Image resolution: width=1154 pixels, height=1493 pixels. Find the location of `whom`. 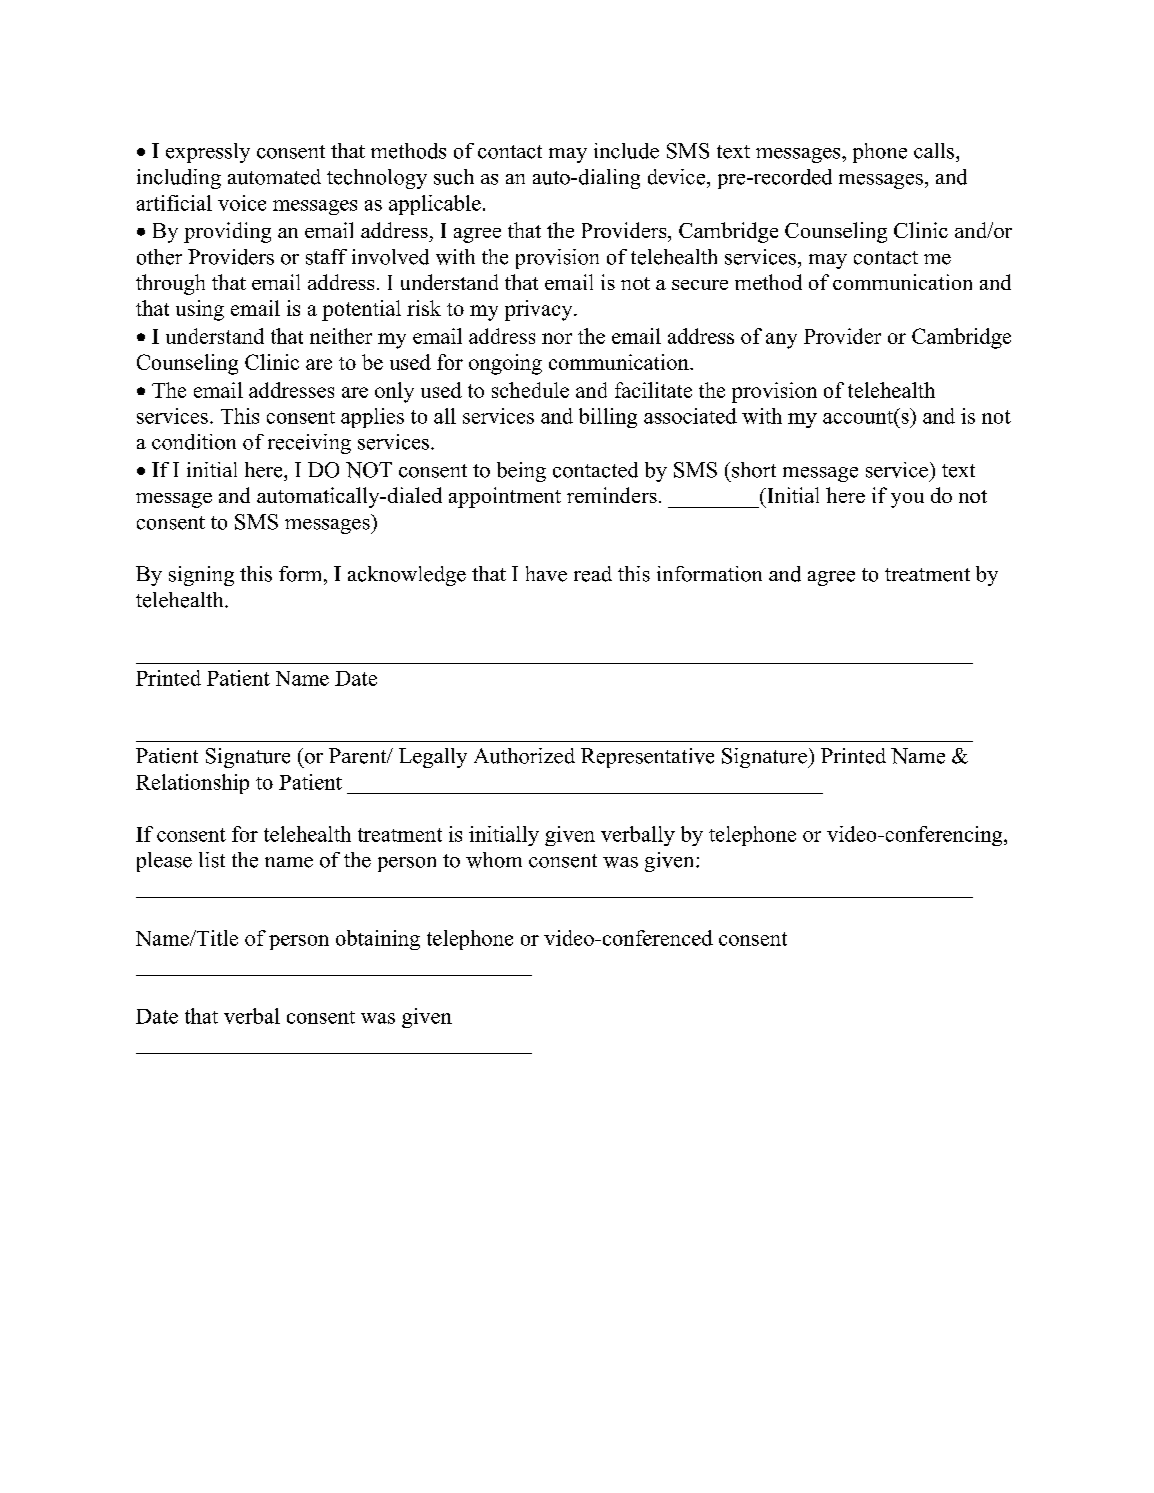

whom is located at coordinates (494, 860).
